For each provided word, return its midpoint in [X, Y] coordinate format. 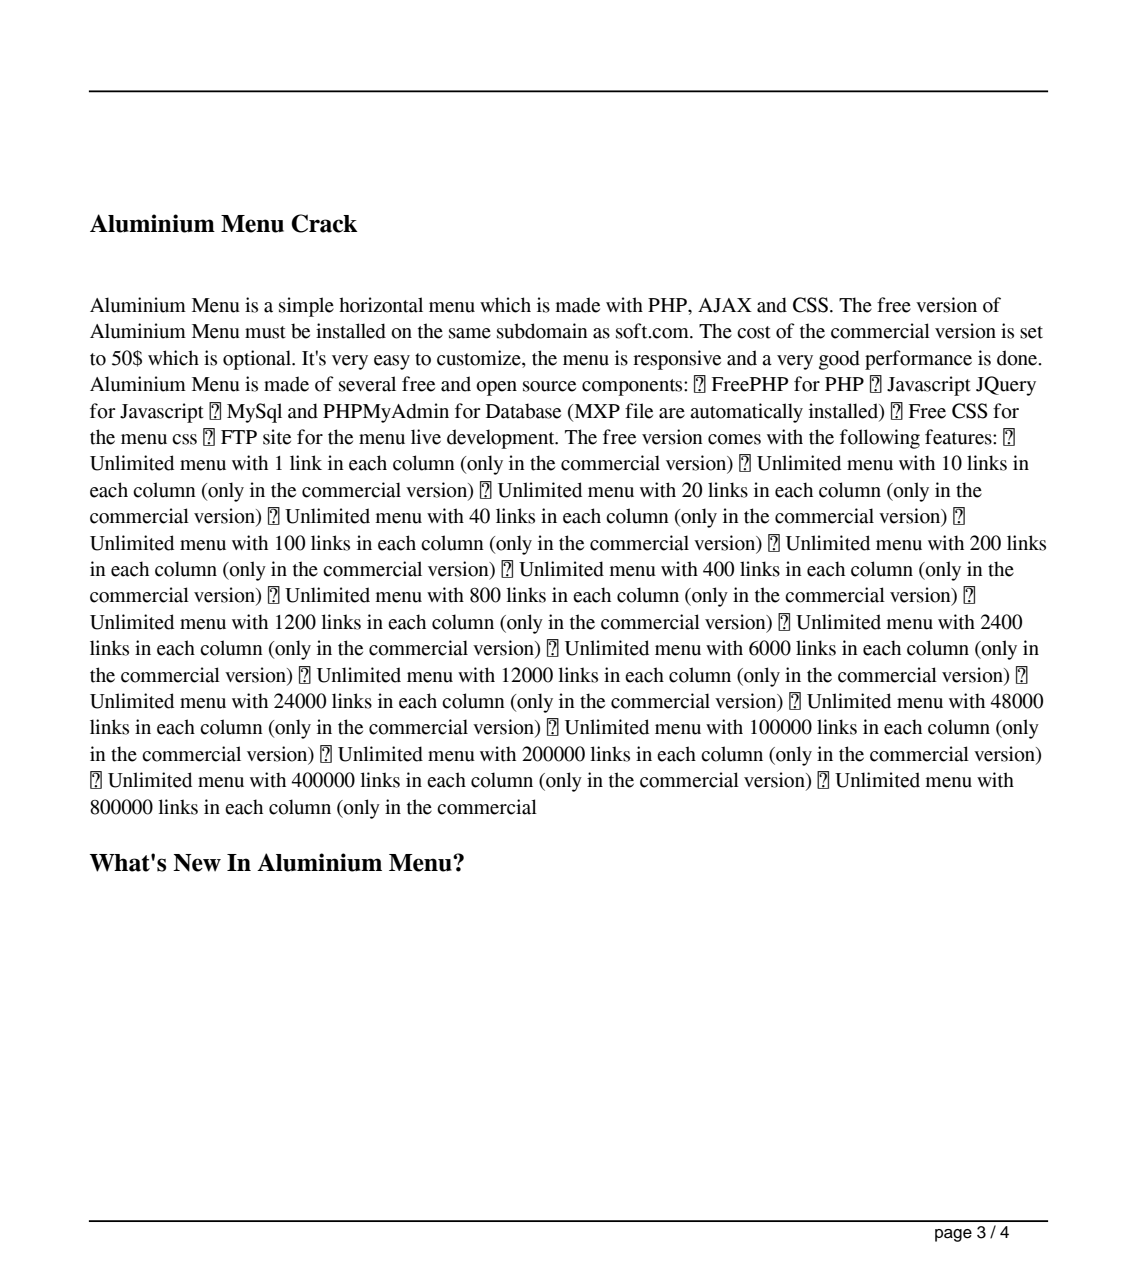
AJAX [725, 305]
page [953, 1235]
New [197, 863]
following [880, 439]
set [1031, 332]
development [502, 439]
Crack [324, 223]
